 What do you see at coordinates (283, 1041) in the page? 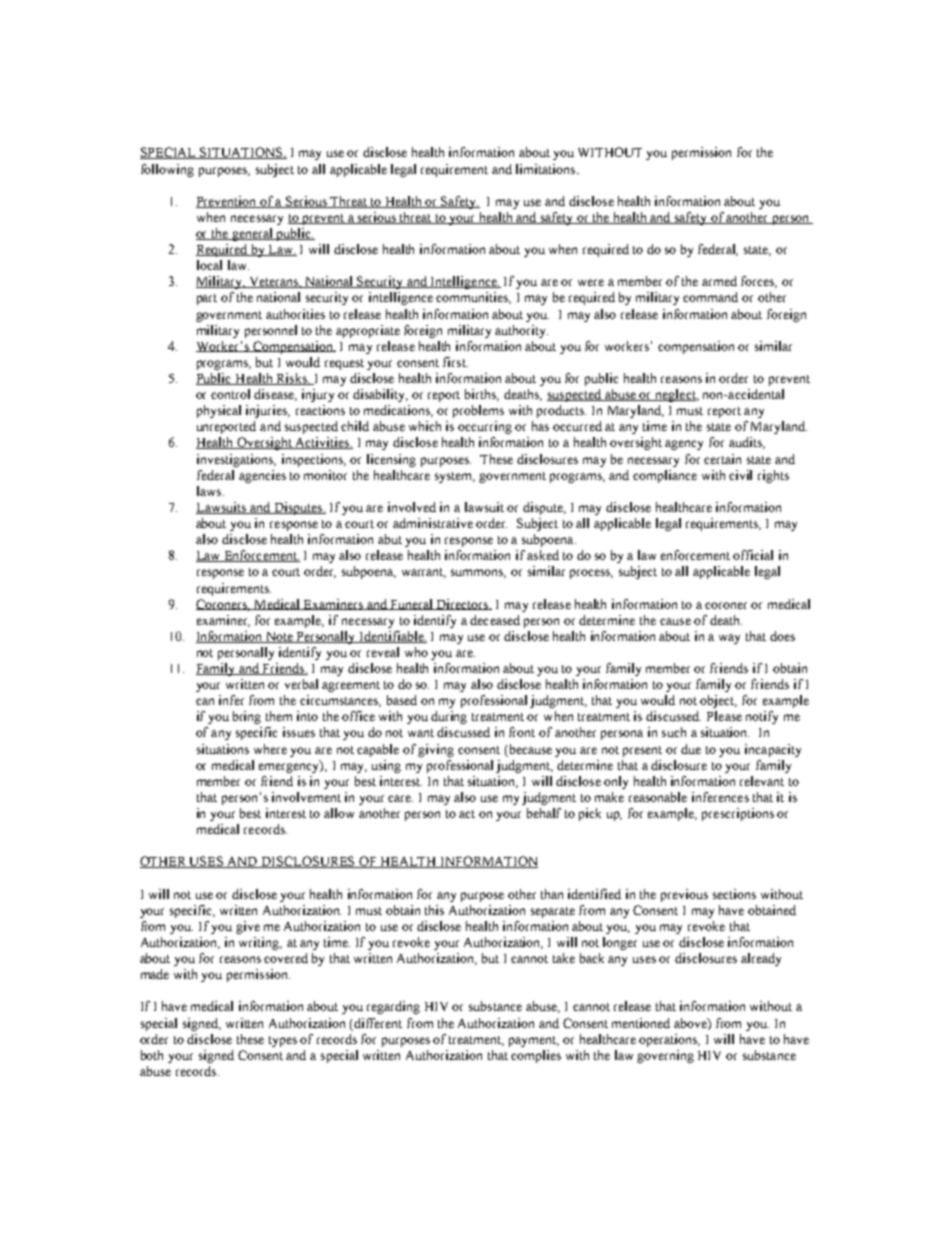
I see `types` at bounding box center [283, 1041].
